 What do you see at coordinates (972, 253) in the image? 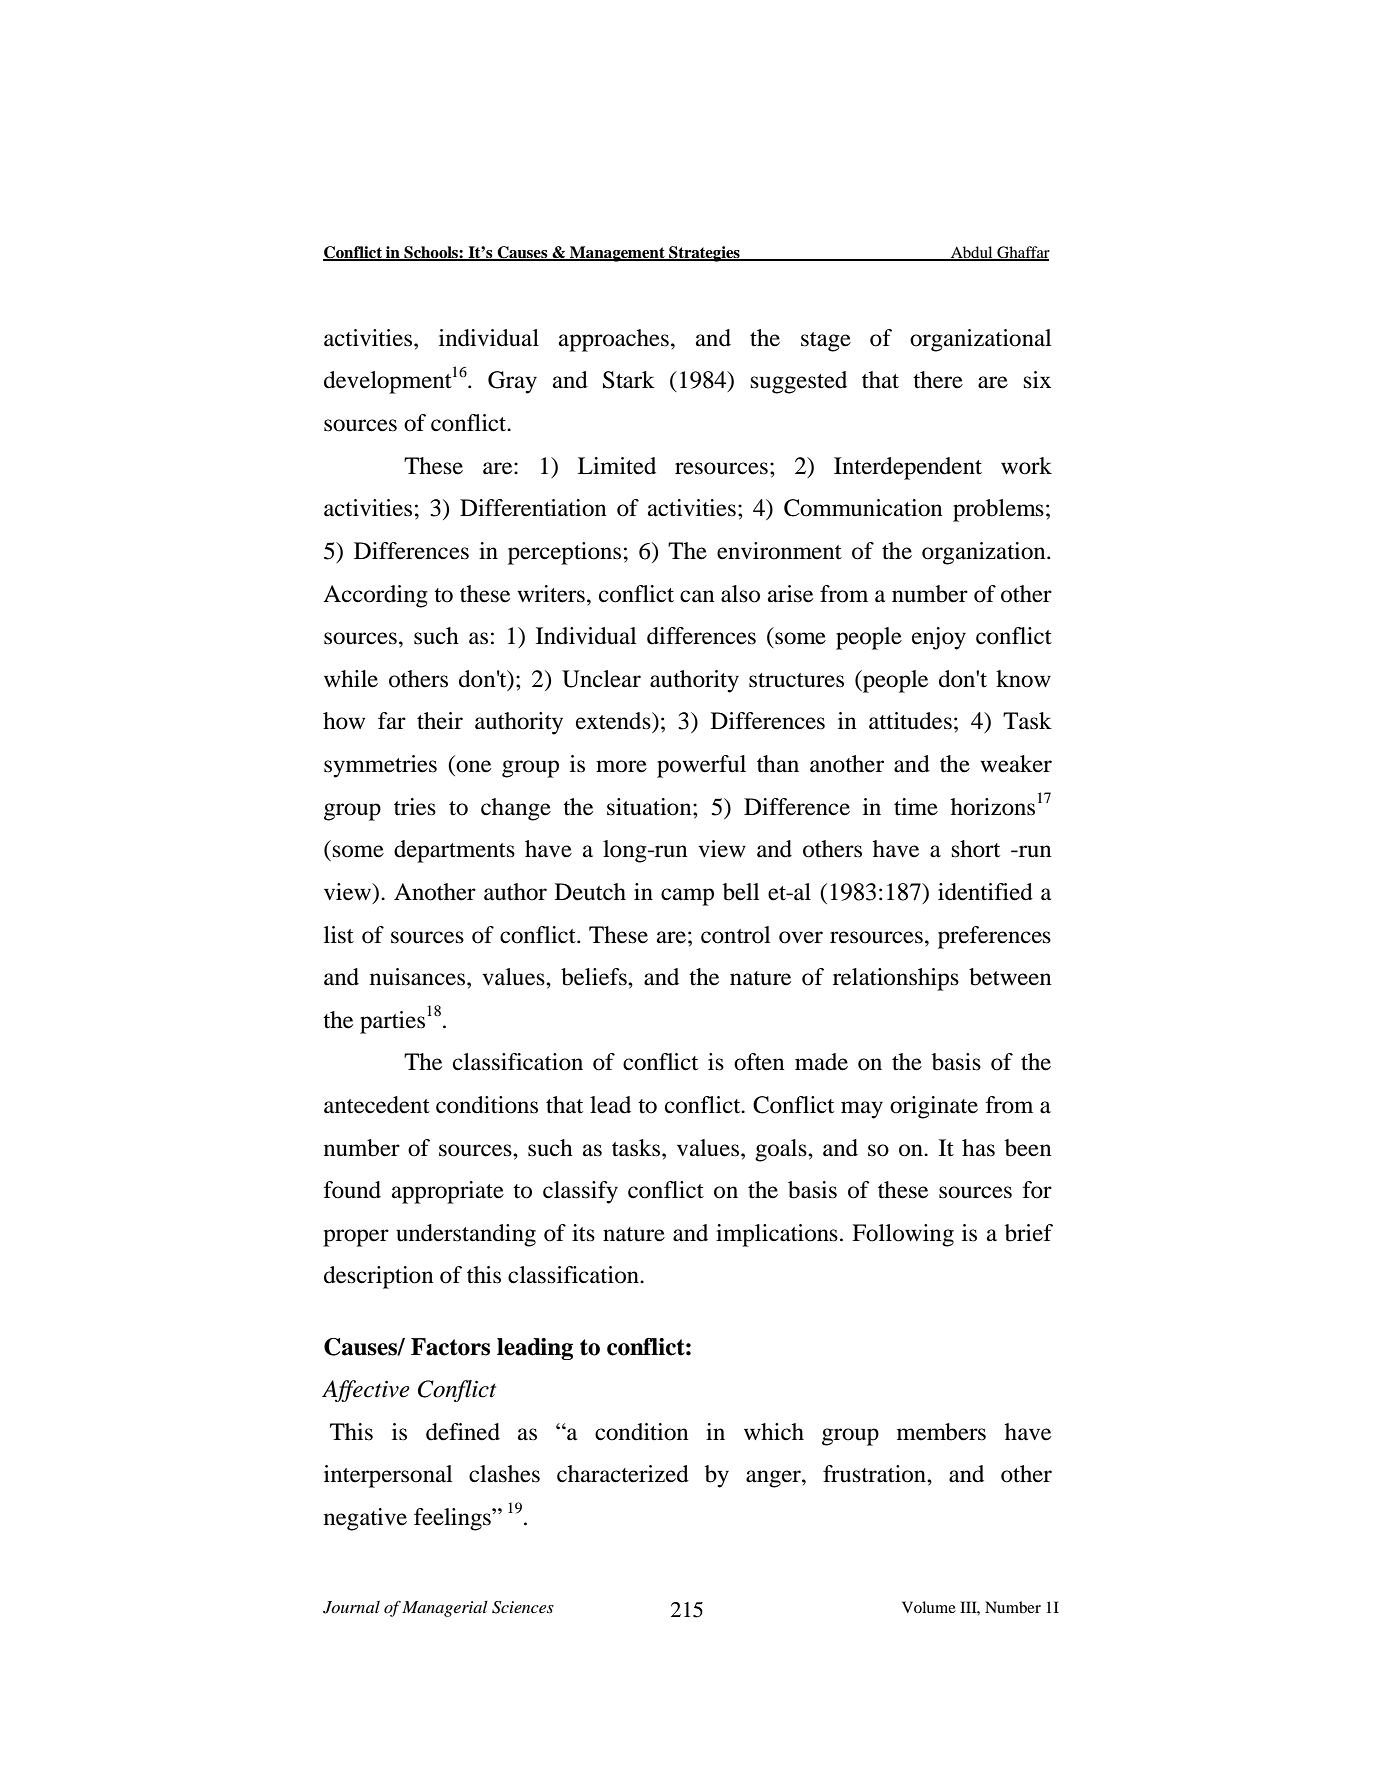
I see `Abdul` at bounding box center [972, 253].
